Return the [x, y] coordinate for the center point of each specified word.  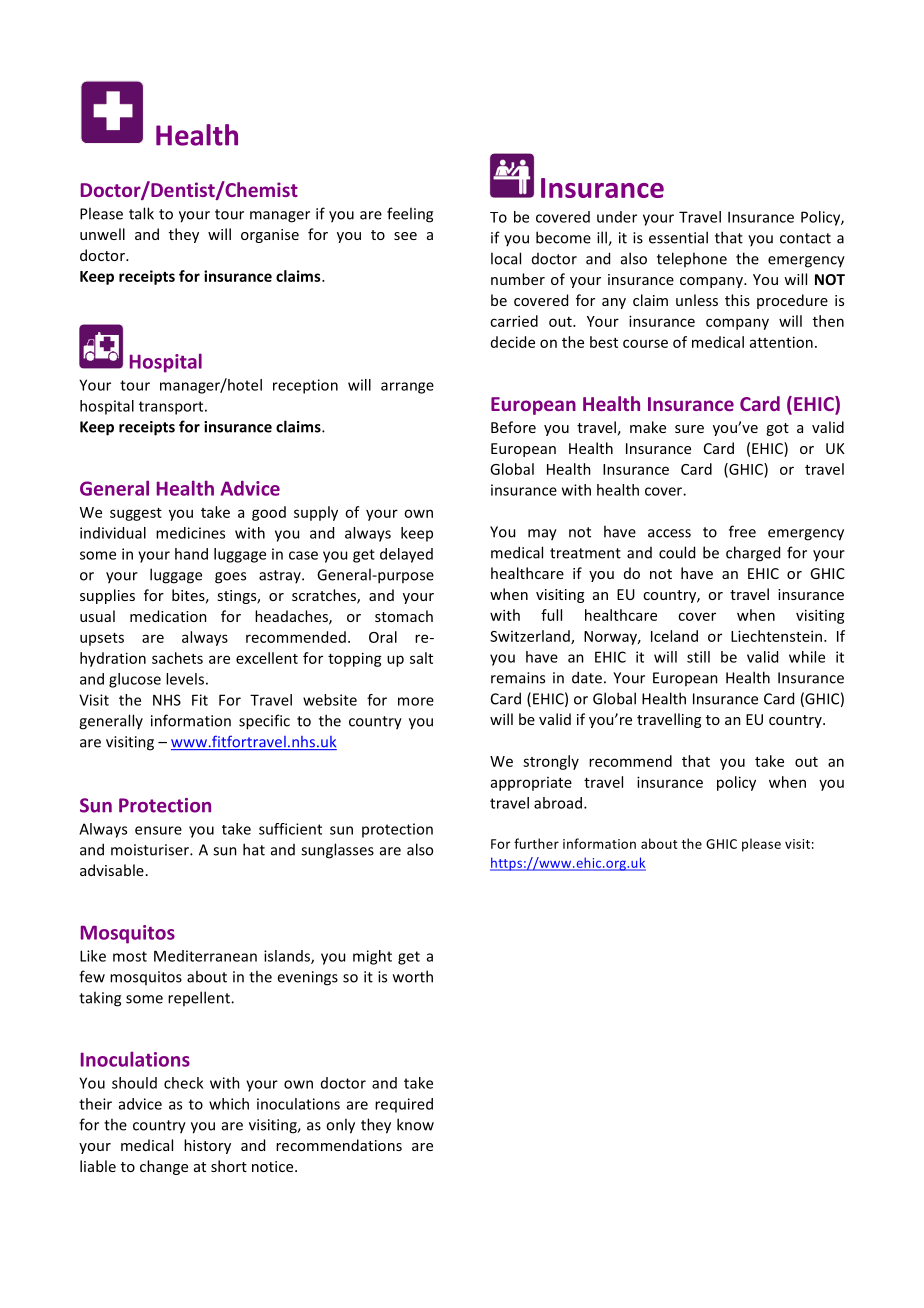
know [415, 1124]
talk [141, 213]
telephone [692, 259]
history [207, 1146]
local [506, 258]
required [404, 1105]
